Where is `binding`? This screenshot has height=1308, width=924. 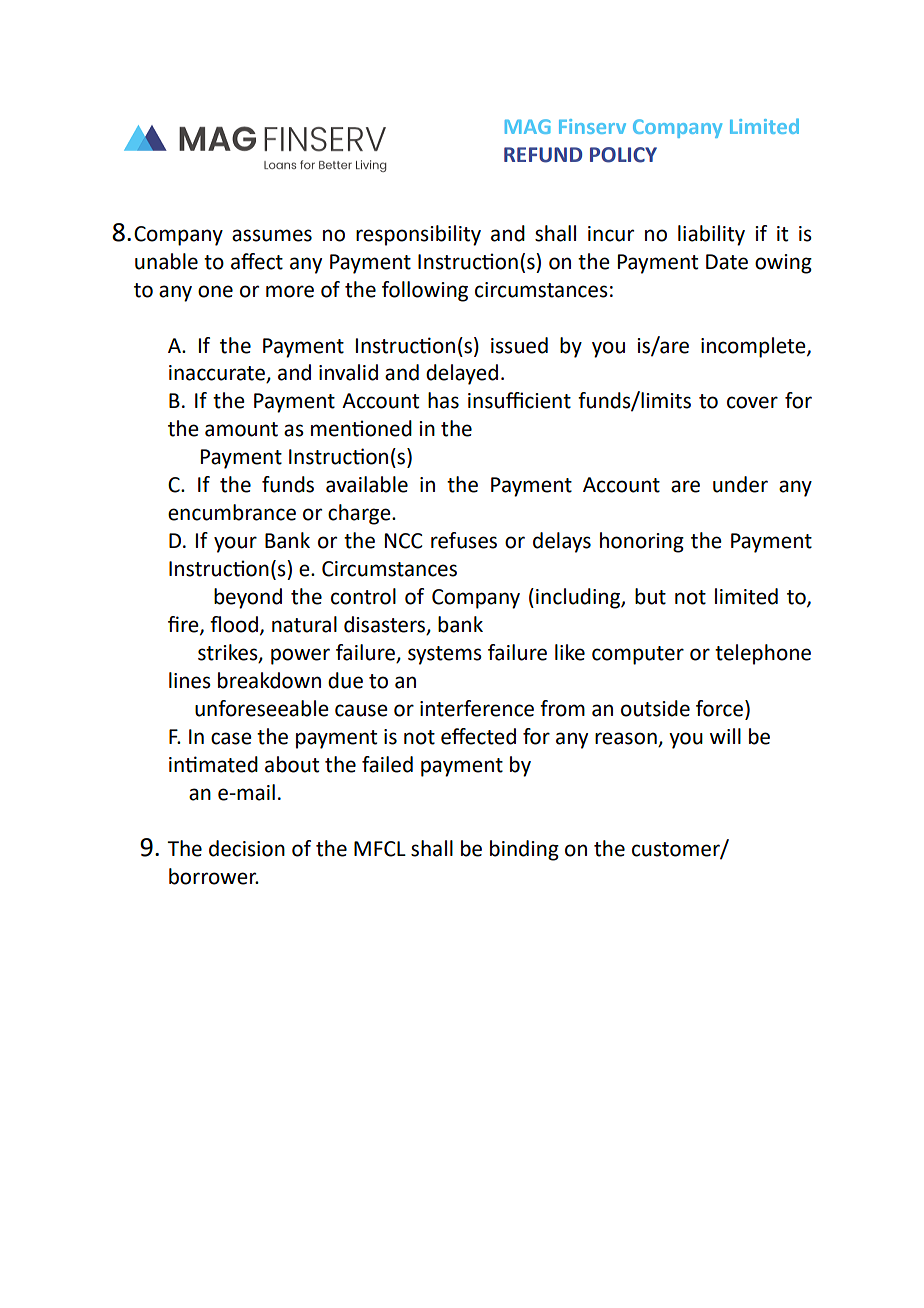 binding is located at coordinates (524, 850).
